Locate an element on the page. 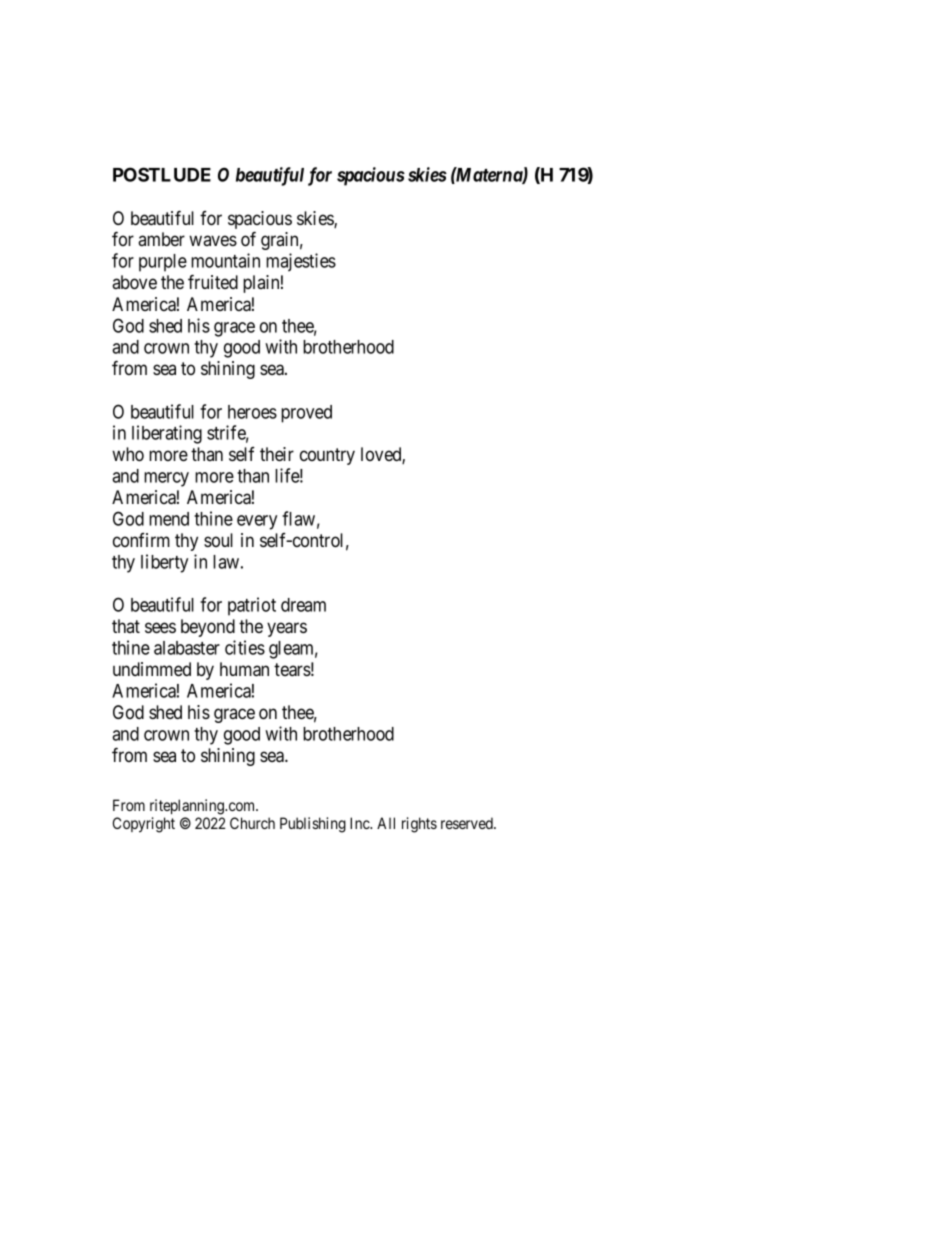 Image resolution: width=952 pixels, height=1233 pixels. waves is located at coordinates (213, 240).
